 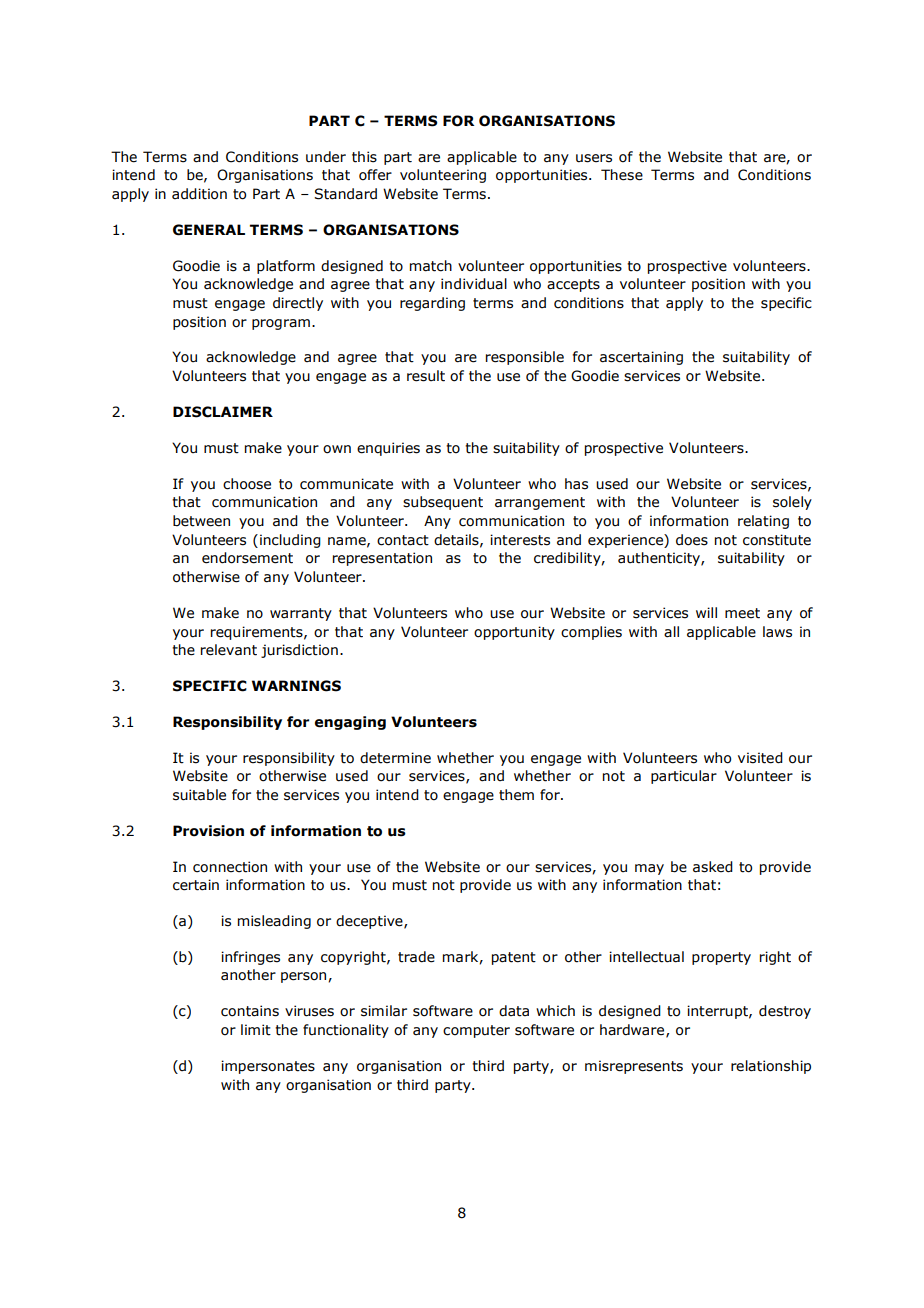 What do you see at coordinates (230, 867) in the screenshot?
I see `connection` at bounding box center [230, 867].
